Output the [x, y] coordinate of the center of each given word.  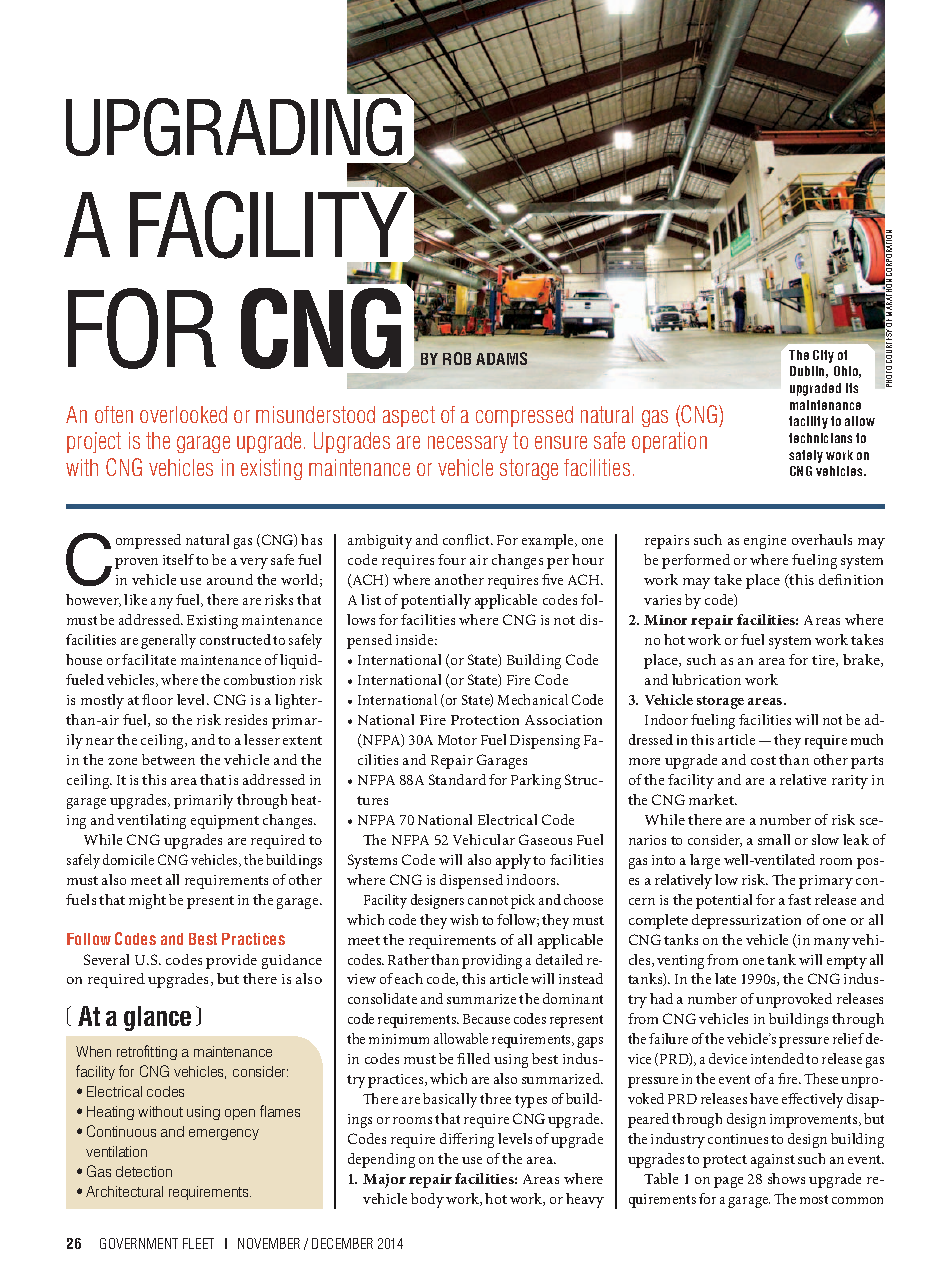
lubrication [706, 679]
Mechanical [533, 699]
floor [157, 699]
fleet [198, 1243]
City [823, 356]
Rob [457, 358]
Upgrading [234, 127]
